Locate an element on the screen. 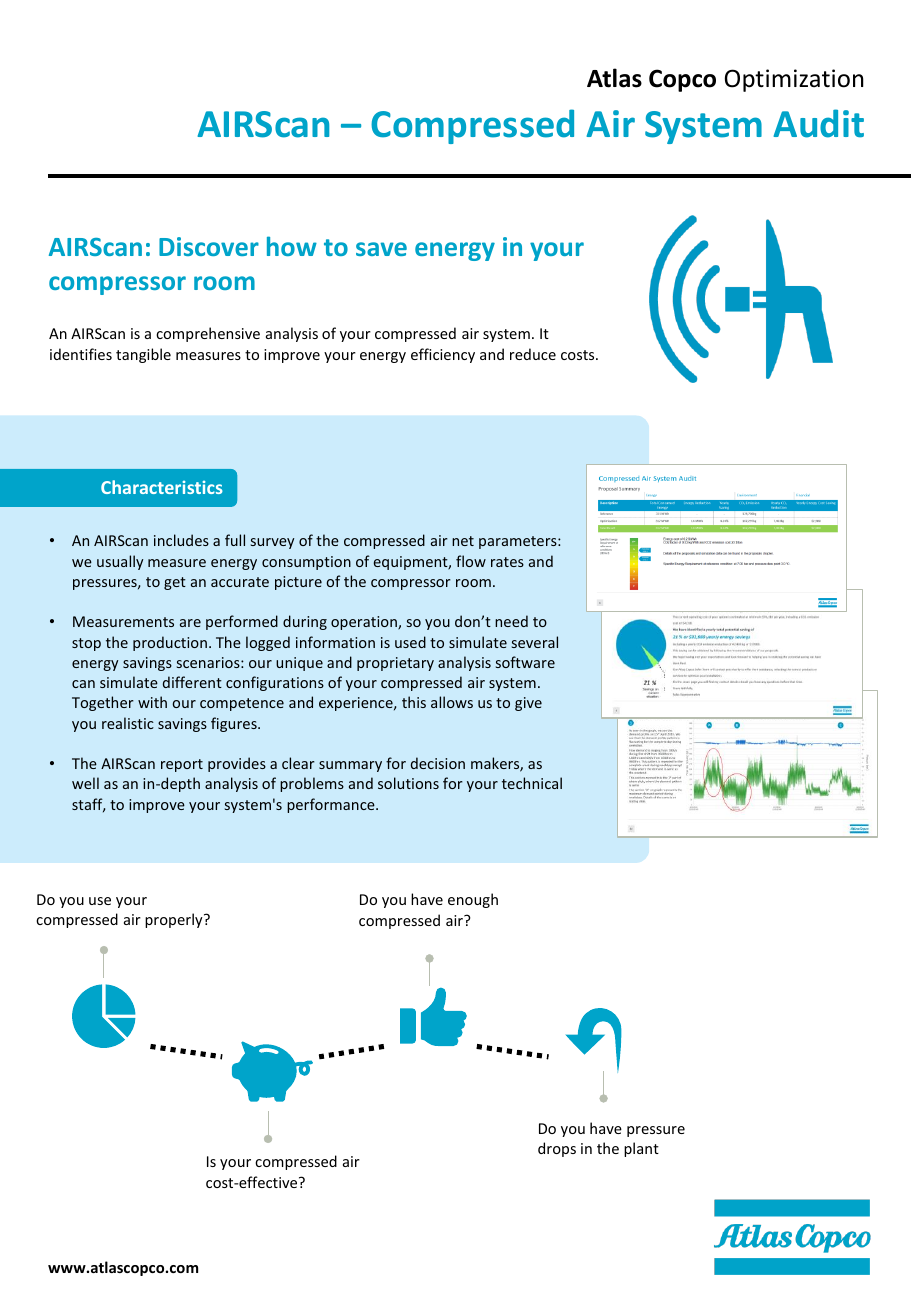 This screenshot has width=911, height=1316. Optimization is located at coordinates (794, 80).
